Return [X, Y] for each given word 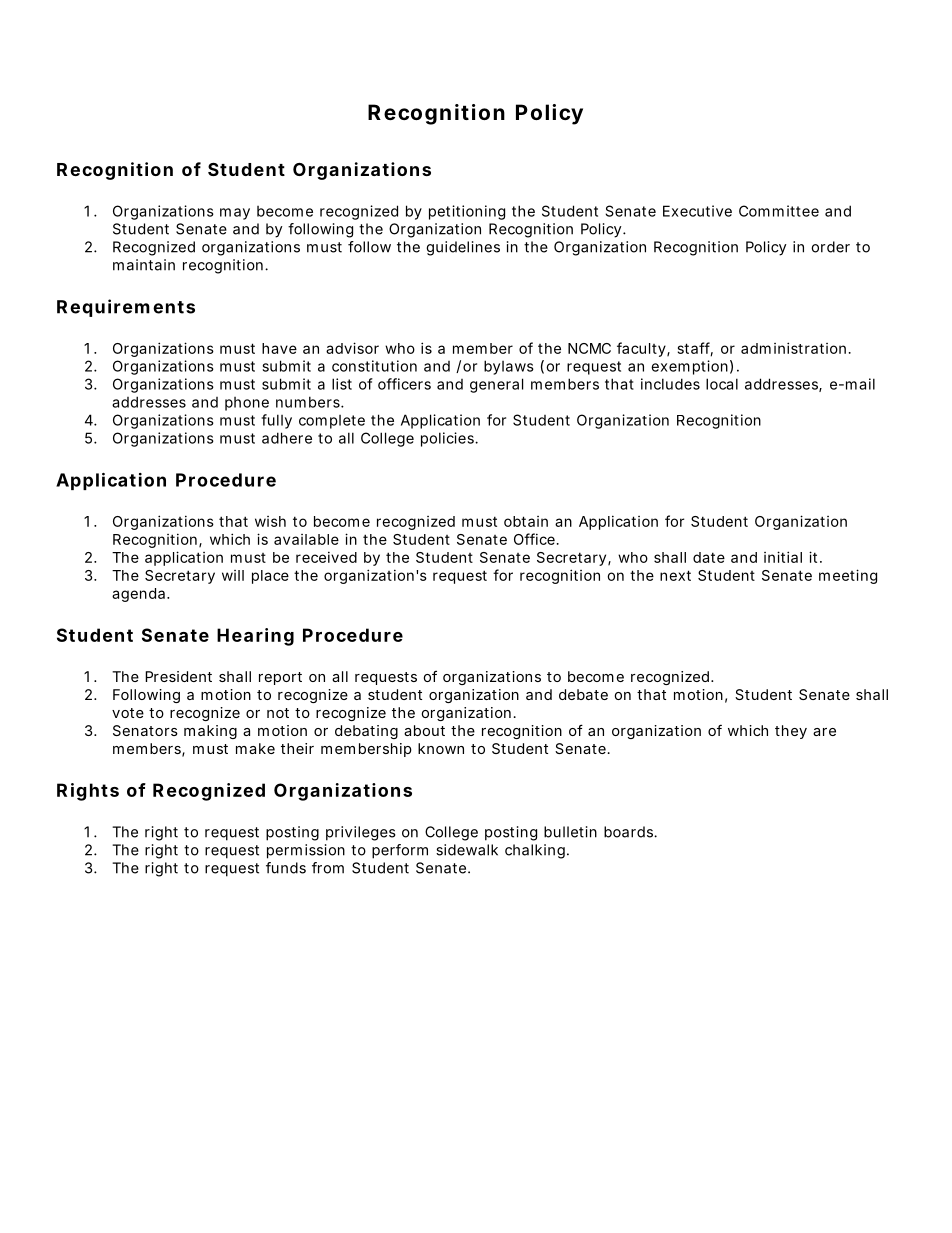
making [210, 732]
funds [286, 868]
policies [448, 439]
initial [783, 557]
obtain [526, 521]
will [233, 575]
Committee [779, 211]
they [791, 732]
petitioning [467, 212]
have [279, 348]
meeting [848, 576]
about [424, 730]
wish [270, 521]
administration [793, 348]
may [235, 214]
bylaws [509, 367]
